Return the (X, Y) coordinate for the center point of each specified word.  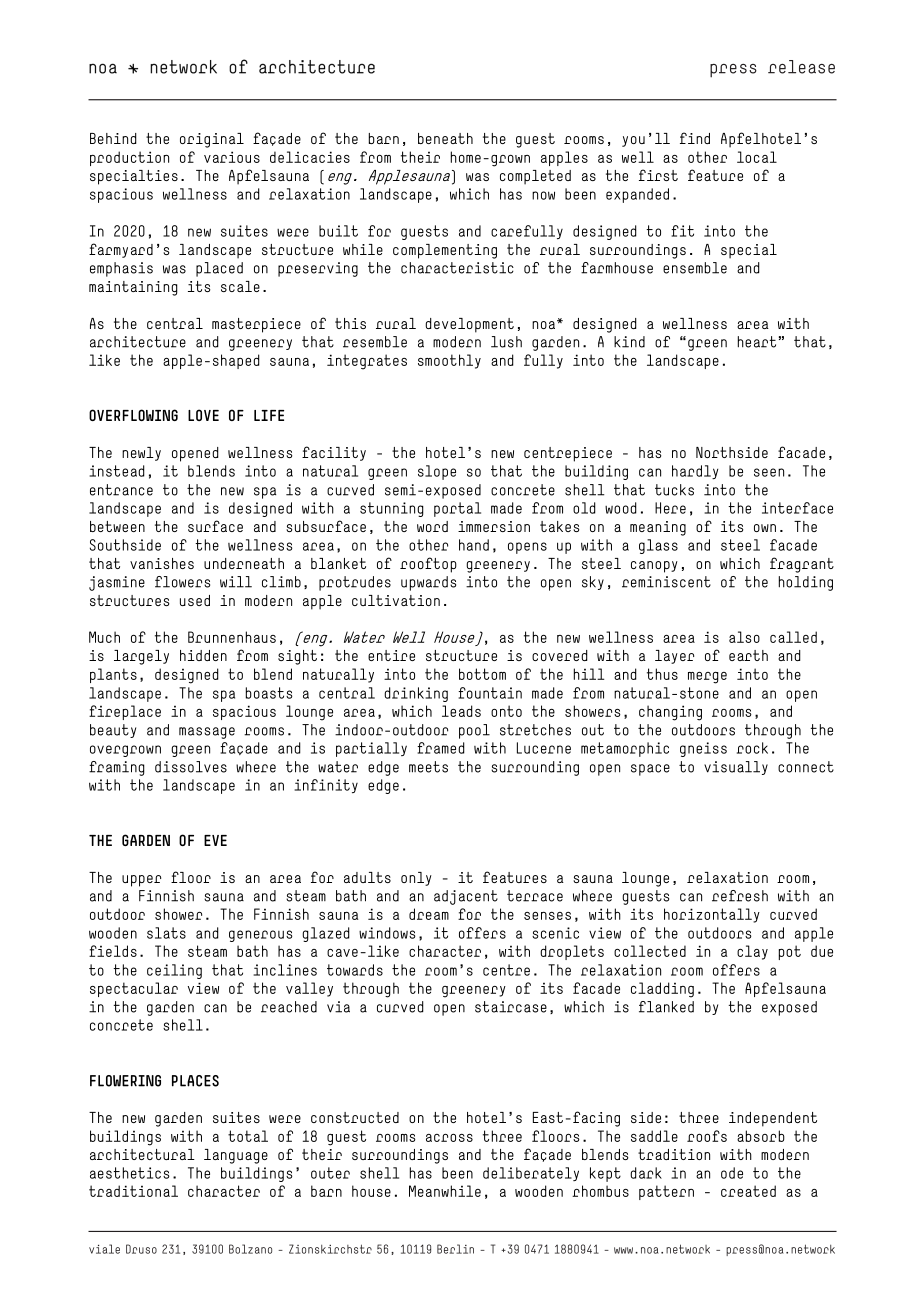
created (748, 1191)
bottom (482, 674)
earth (748, 655)
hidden (203, 655)
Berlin (455, 1249)
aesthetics (130, 1173)
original (212, 140)
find (695, 138)
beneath (445, 138)
